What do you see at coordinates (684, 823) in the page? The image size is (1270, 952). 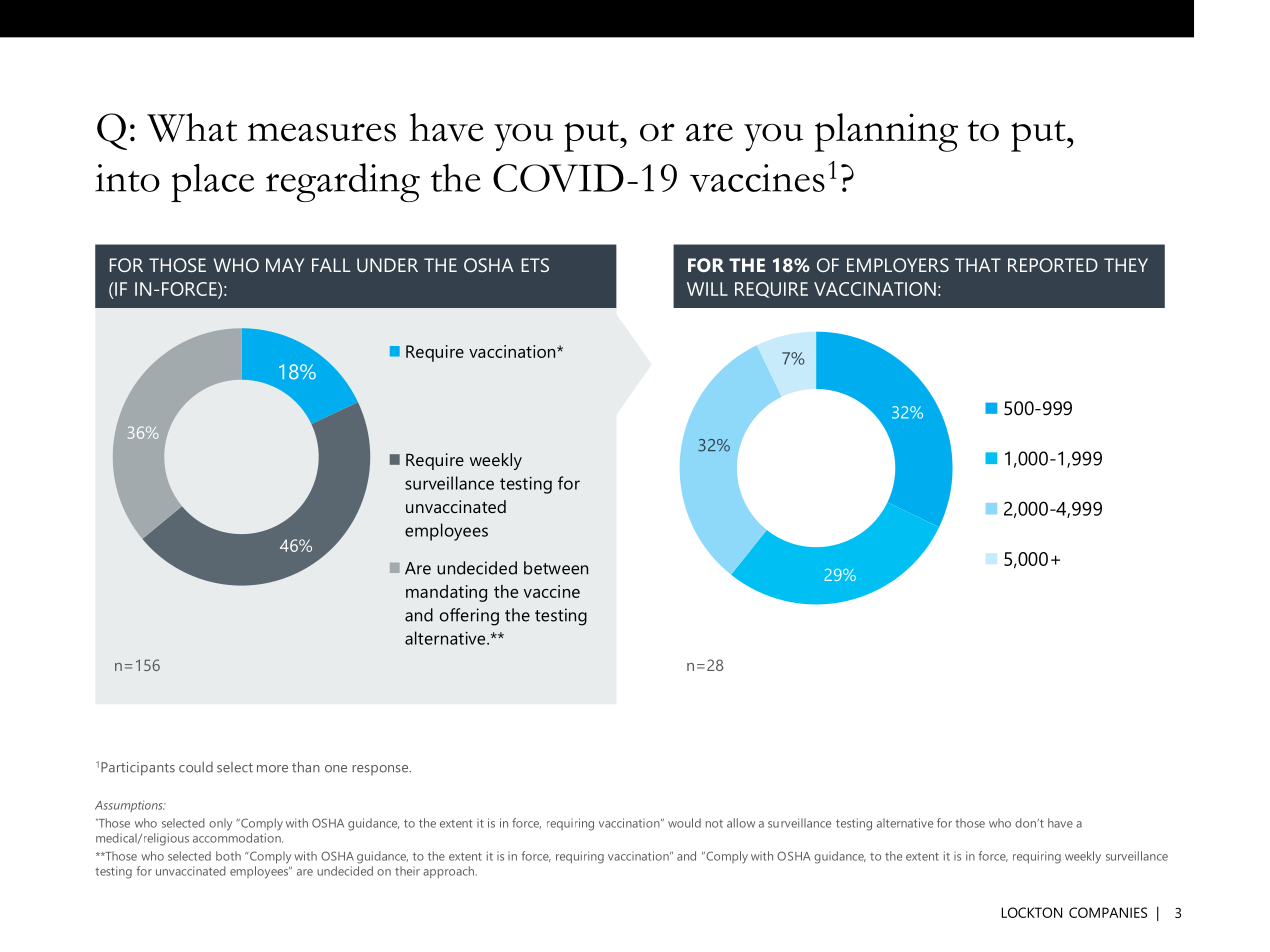 I see `would` at bounding box center [684, 823].
